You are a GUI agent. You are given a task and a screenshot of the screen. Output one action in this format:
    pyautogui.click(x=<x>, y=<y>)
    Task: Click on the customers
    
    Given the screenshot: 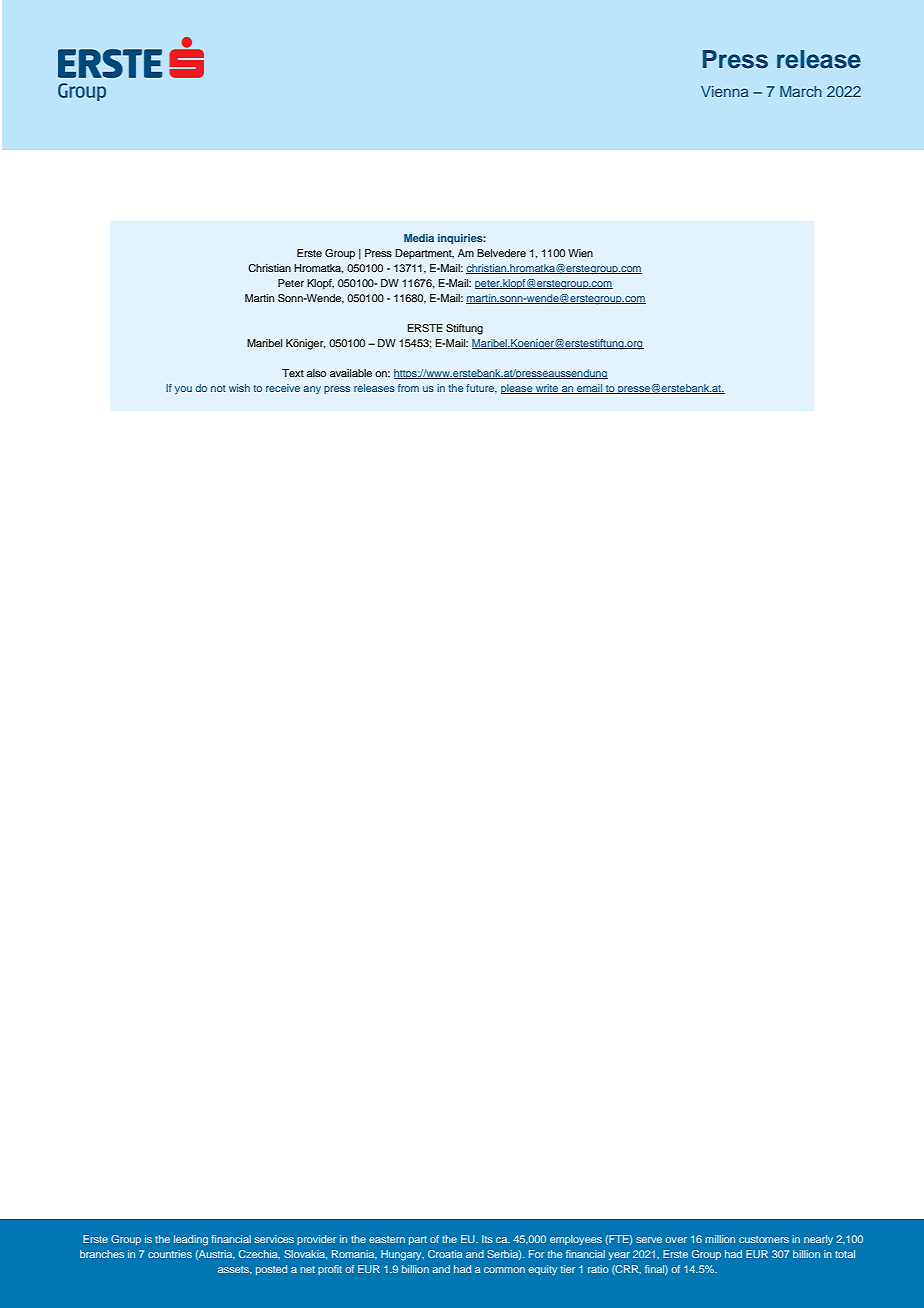 What is the action you would take?
    pyautogui.click(x=764, y=1239)
